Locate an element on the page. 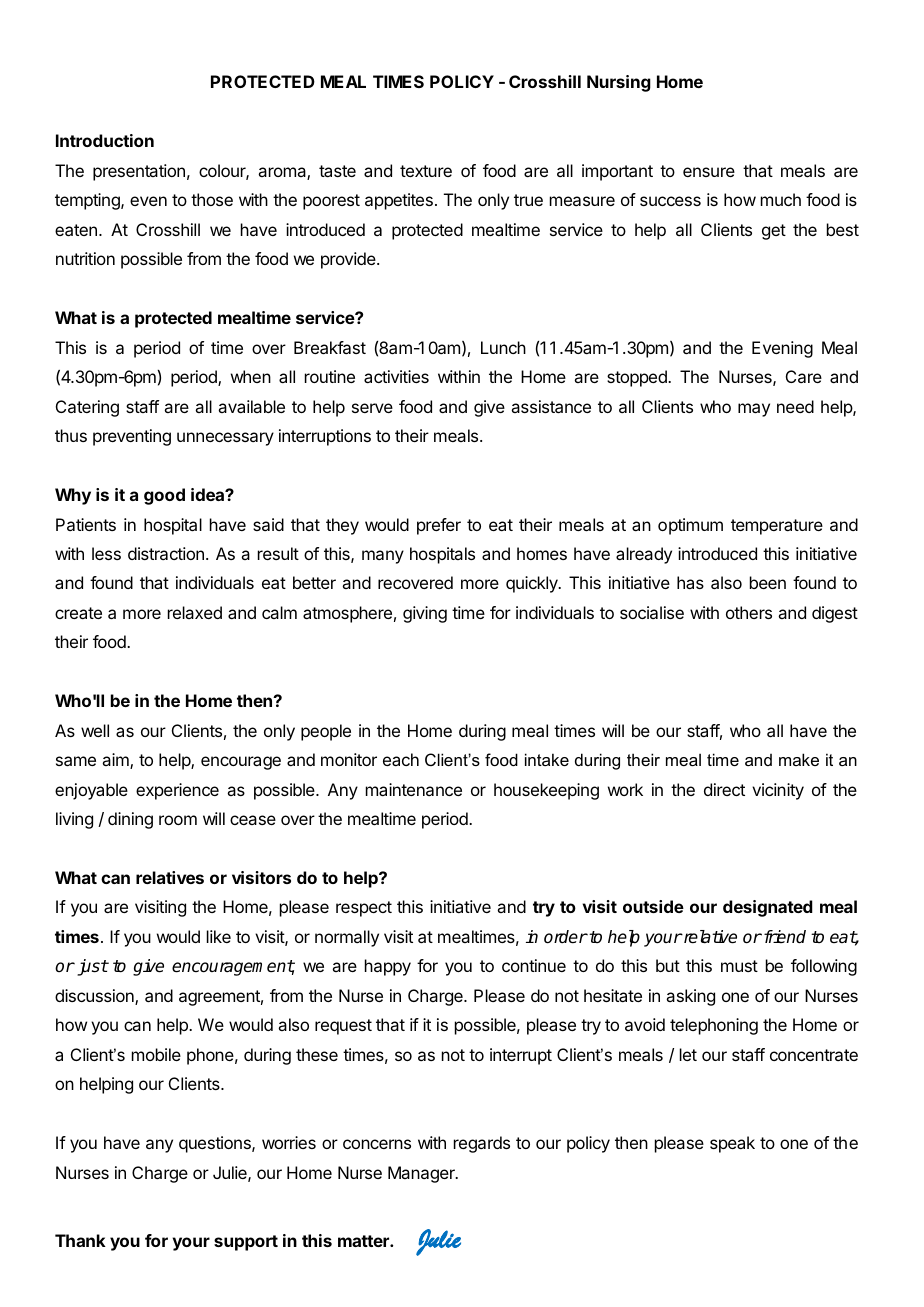 This image has width=924, height=1307. designated is located at coordinates (768, 908).
